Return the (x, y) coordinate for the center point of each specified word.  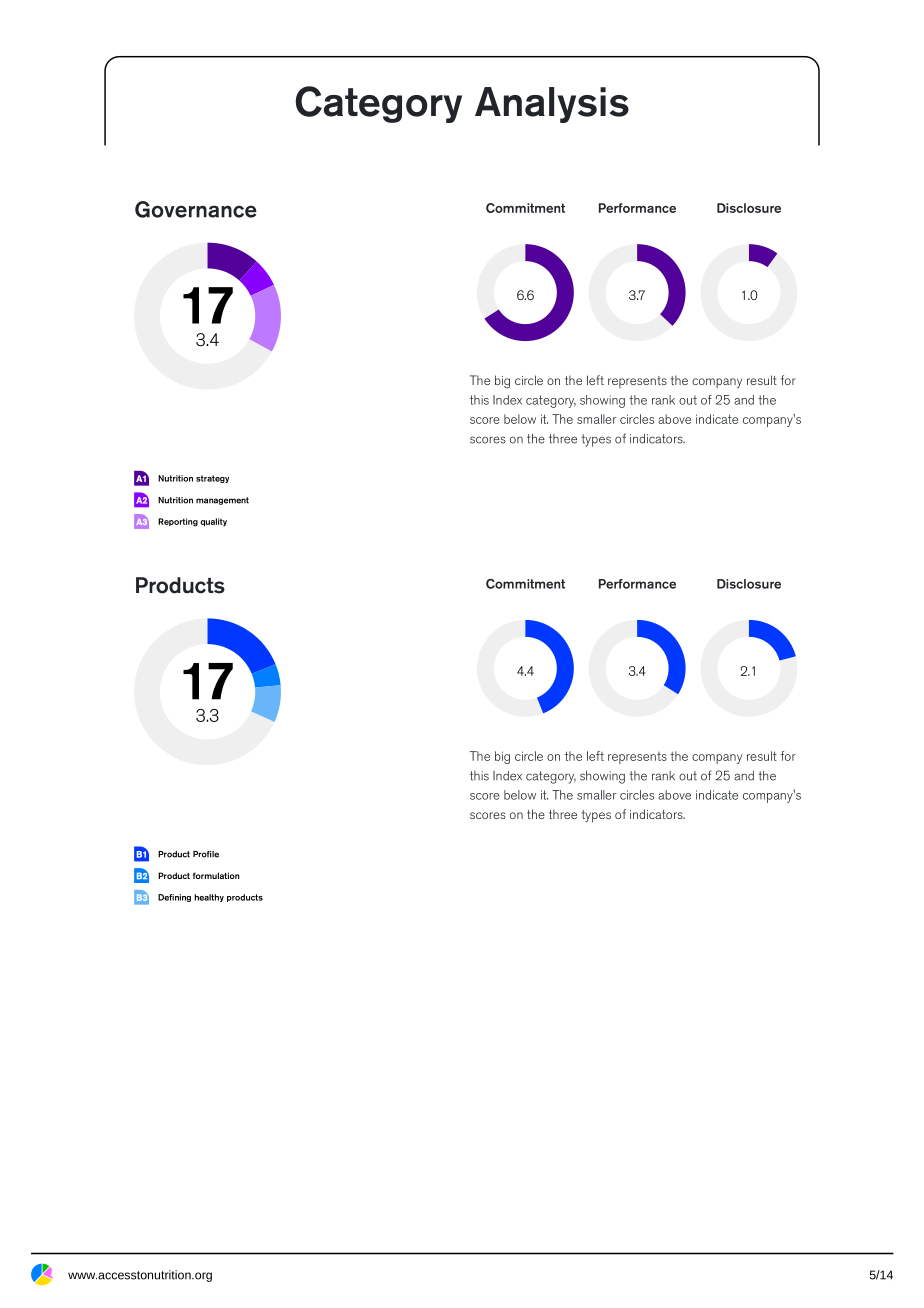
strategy (212, 479)
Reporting (178, 522)
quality (213, 522)
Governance (196, 209)
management (222, 501)
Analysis (552, 105)
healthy (209, 898)
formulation (216, 875)
